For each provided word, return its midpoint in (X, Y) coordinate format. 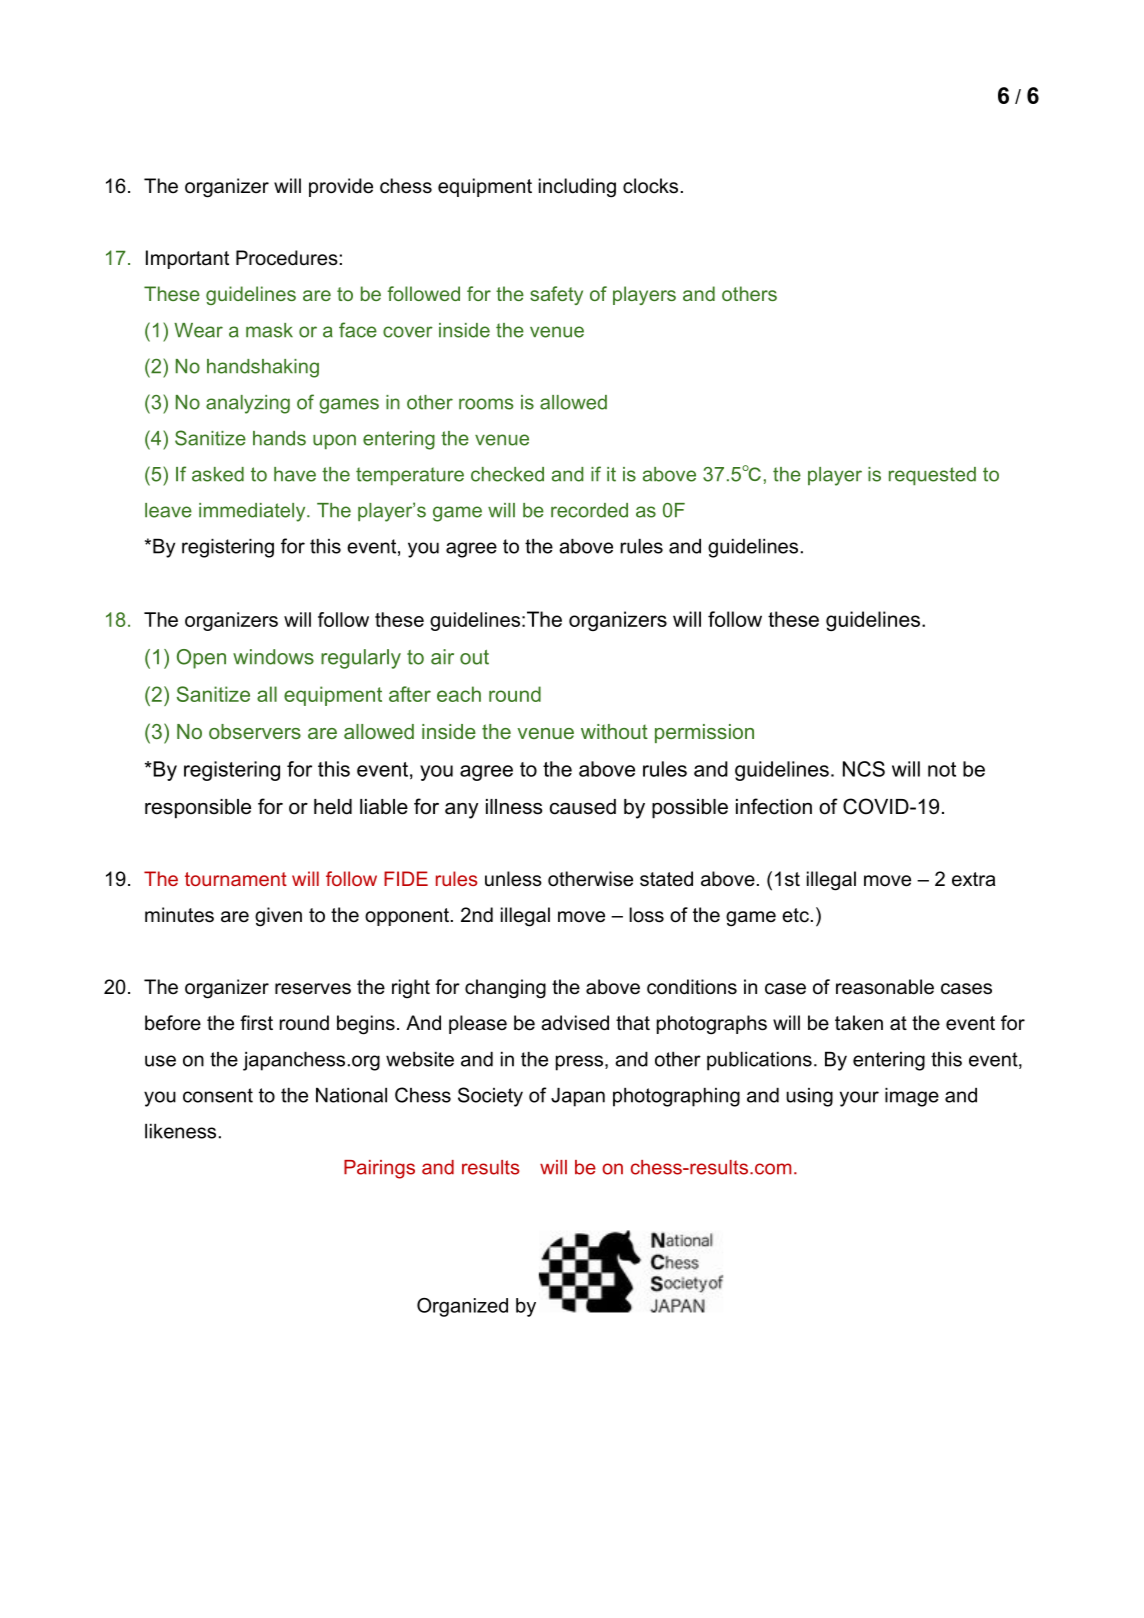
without (614, 731)
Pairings (379, 1169)
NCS (864, 769)
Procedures (287, 258)
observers (255, 731)
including (577, 188)
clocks (650, 186)
